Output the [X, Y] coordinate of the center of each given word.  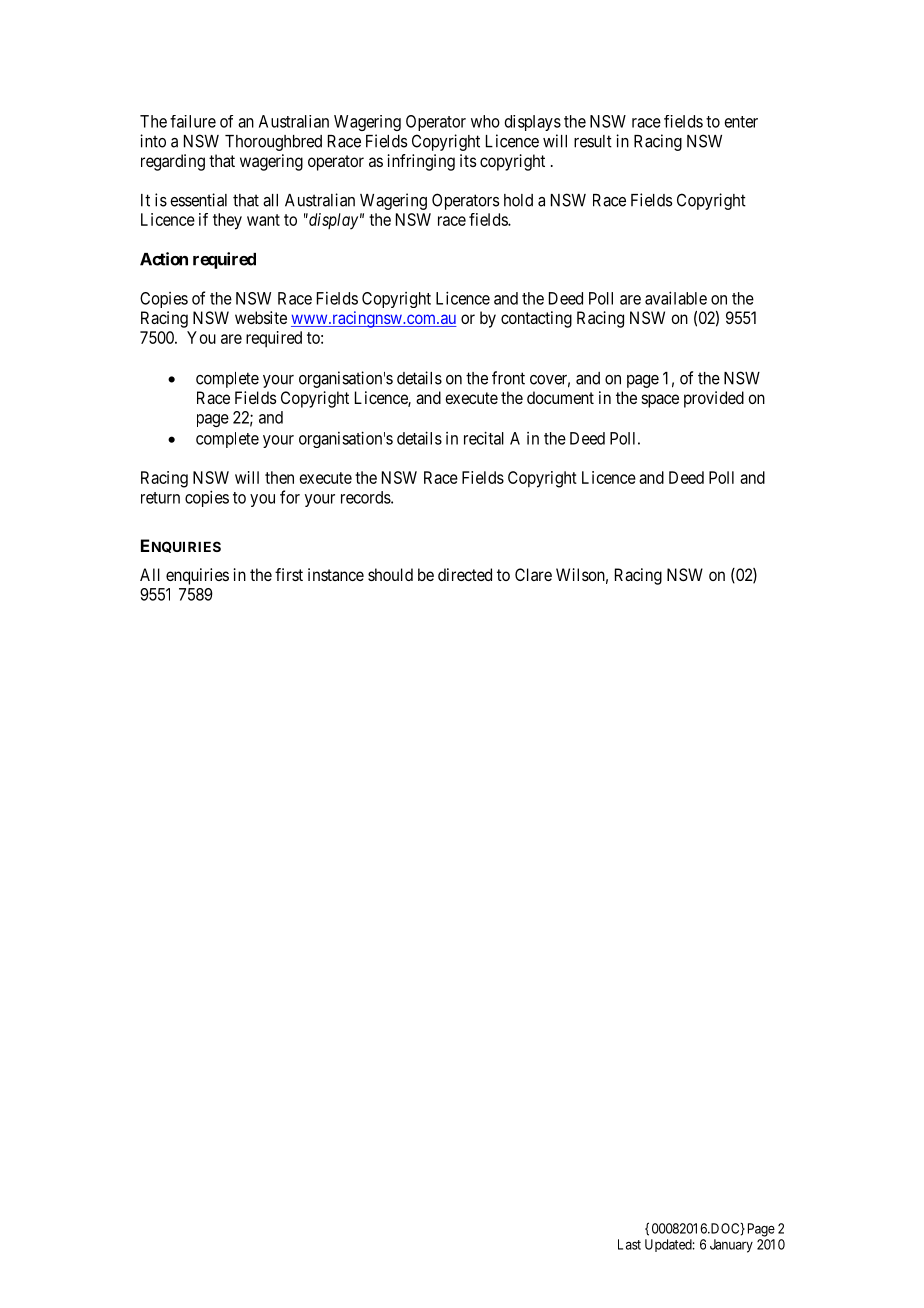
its [468, 160]
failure [193, 121]
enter [741, 122]
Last [629, 1244]
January [731, 1246]
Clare [533, 574]
